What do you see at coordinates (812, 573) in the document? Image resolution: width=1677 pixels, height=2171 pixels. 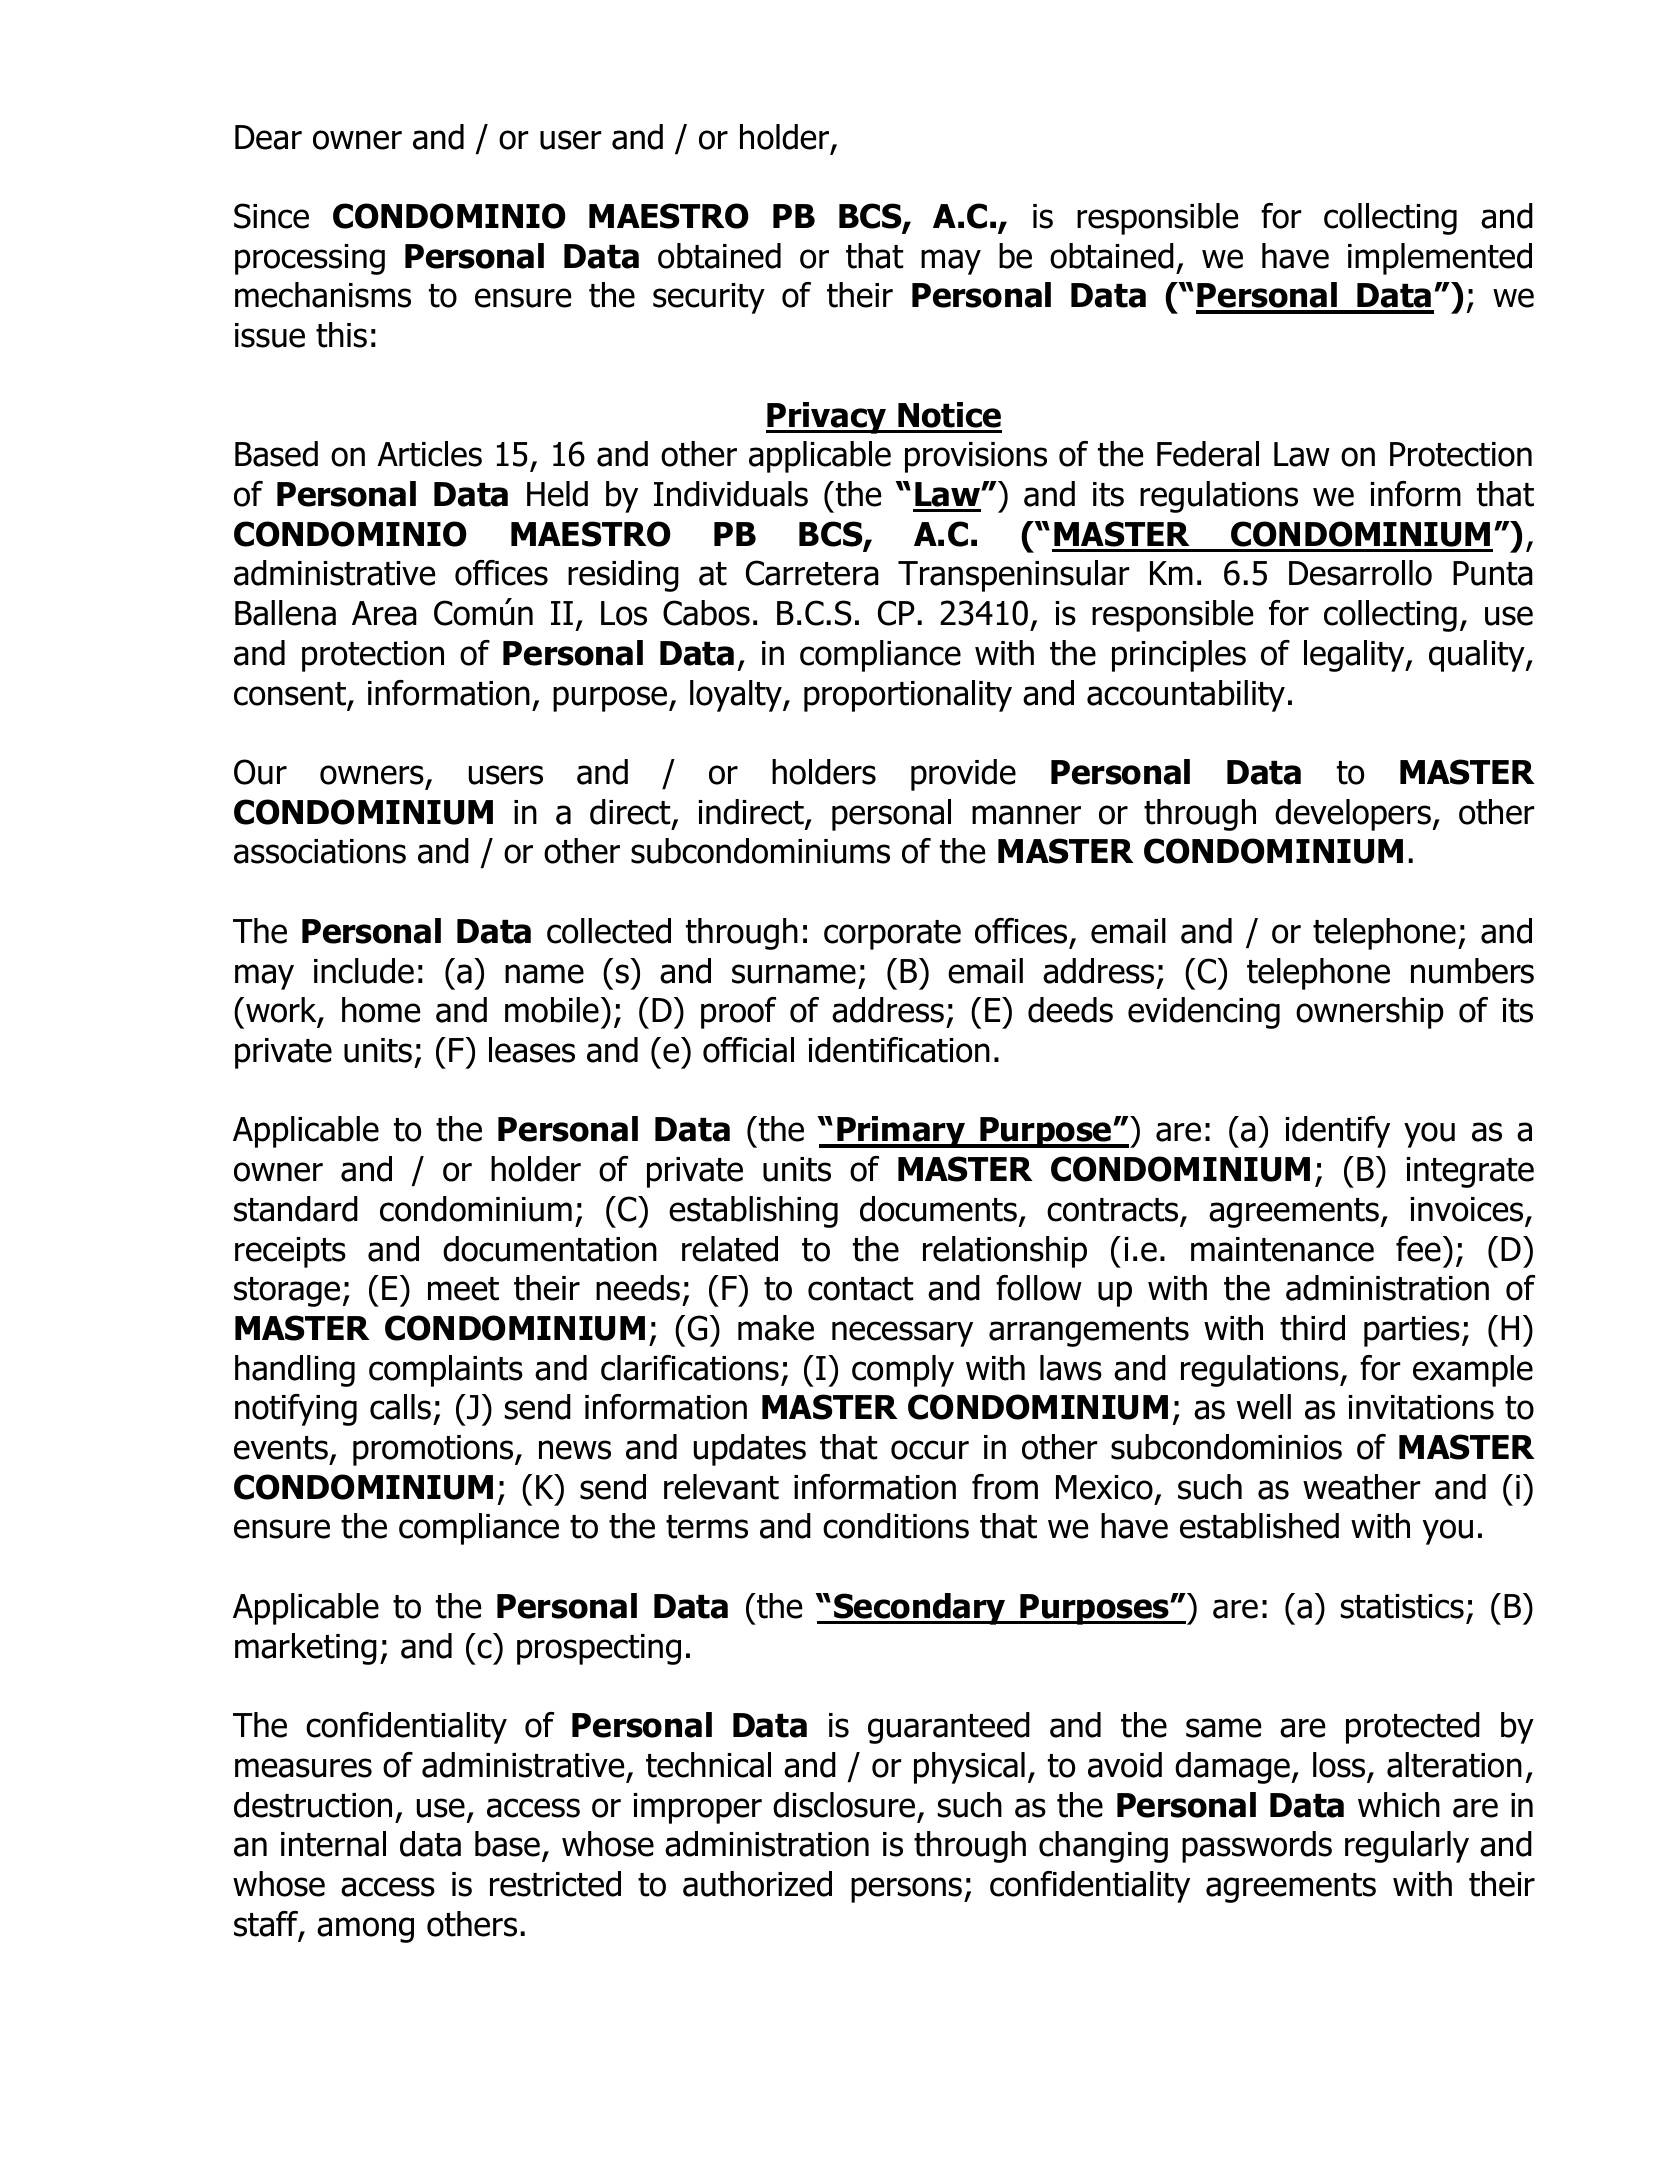 I see `Carretera` at bounding box center [812, 573].
